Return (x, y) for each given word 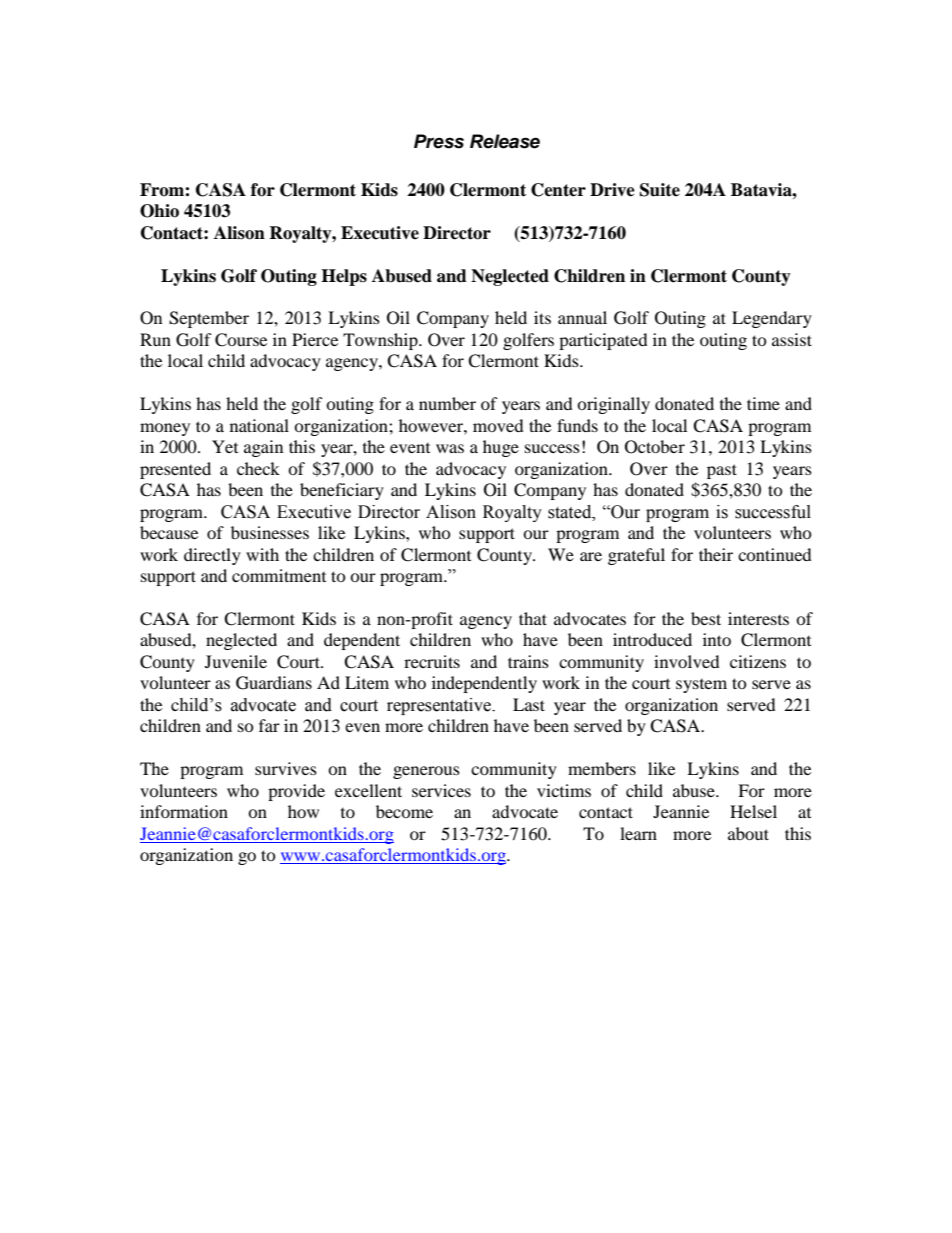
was (450, 448)
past (722, 471)
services (441, 790)
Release (505, 141)
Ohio (159, 211)
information (184, 811)
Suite (660, 190)
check (258, 468)
